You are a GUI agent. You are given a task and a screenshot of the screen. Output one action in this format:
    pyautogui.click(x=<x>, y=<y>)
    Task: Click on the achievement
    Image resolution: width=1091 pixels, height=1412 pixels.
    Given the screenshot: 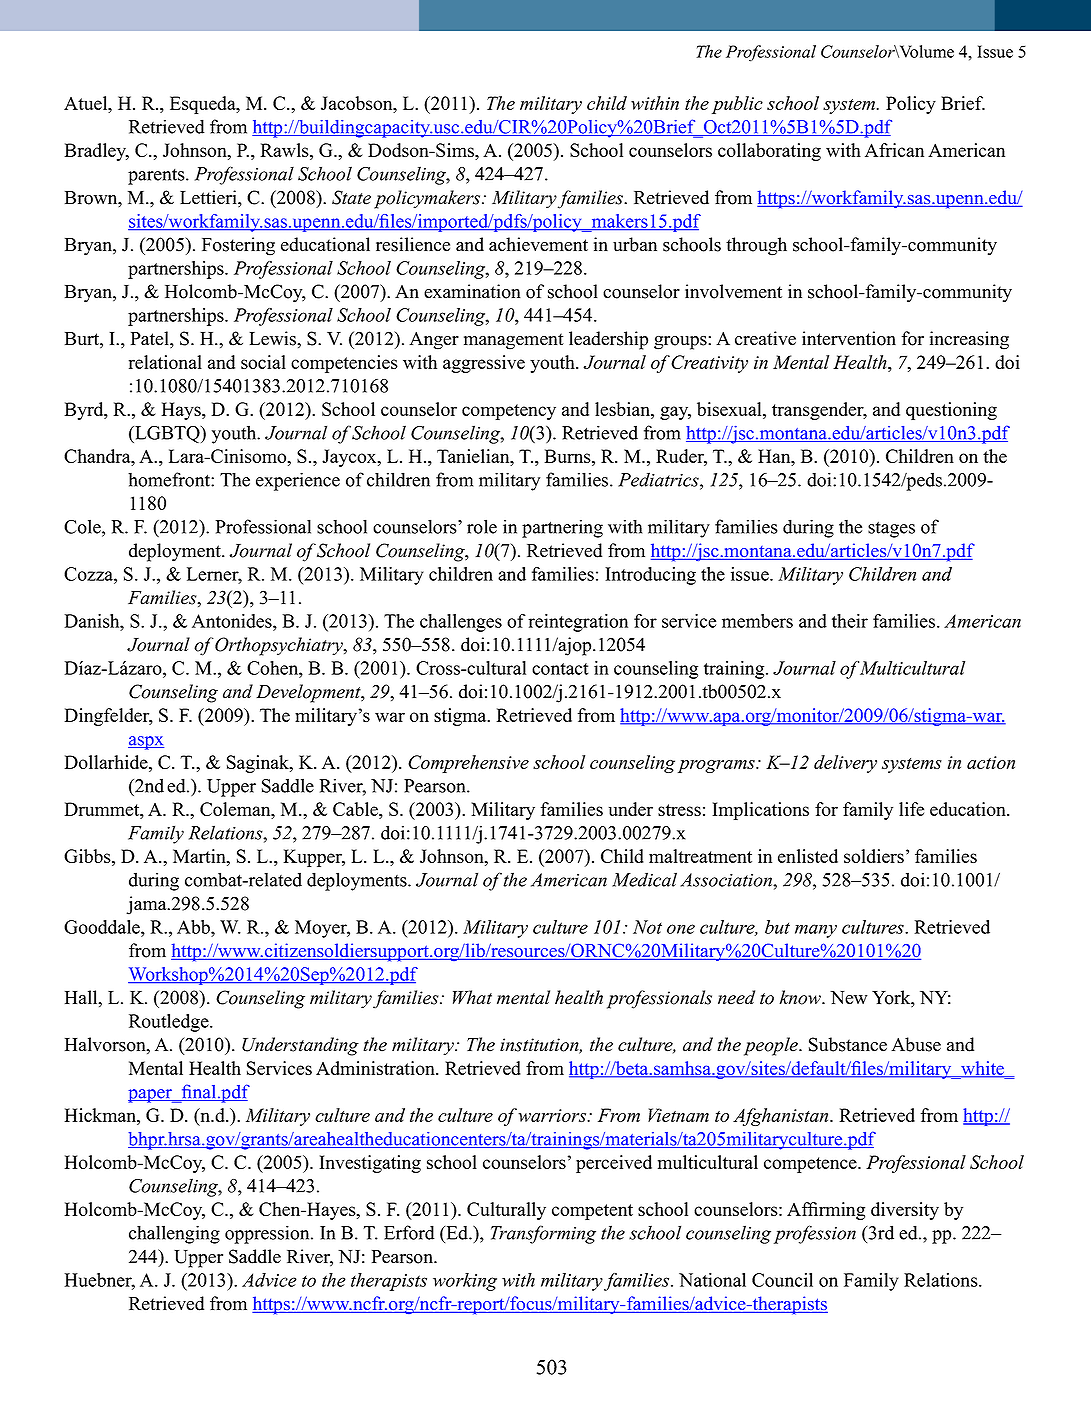 What is the action you would take?
    pyautogui.click(x=538, y=244)
